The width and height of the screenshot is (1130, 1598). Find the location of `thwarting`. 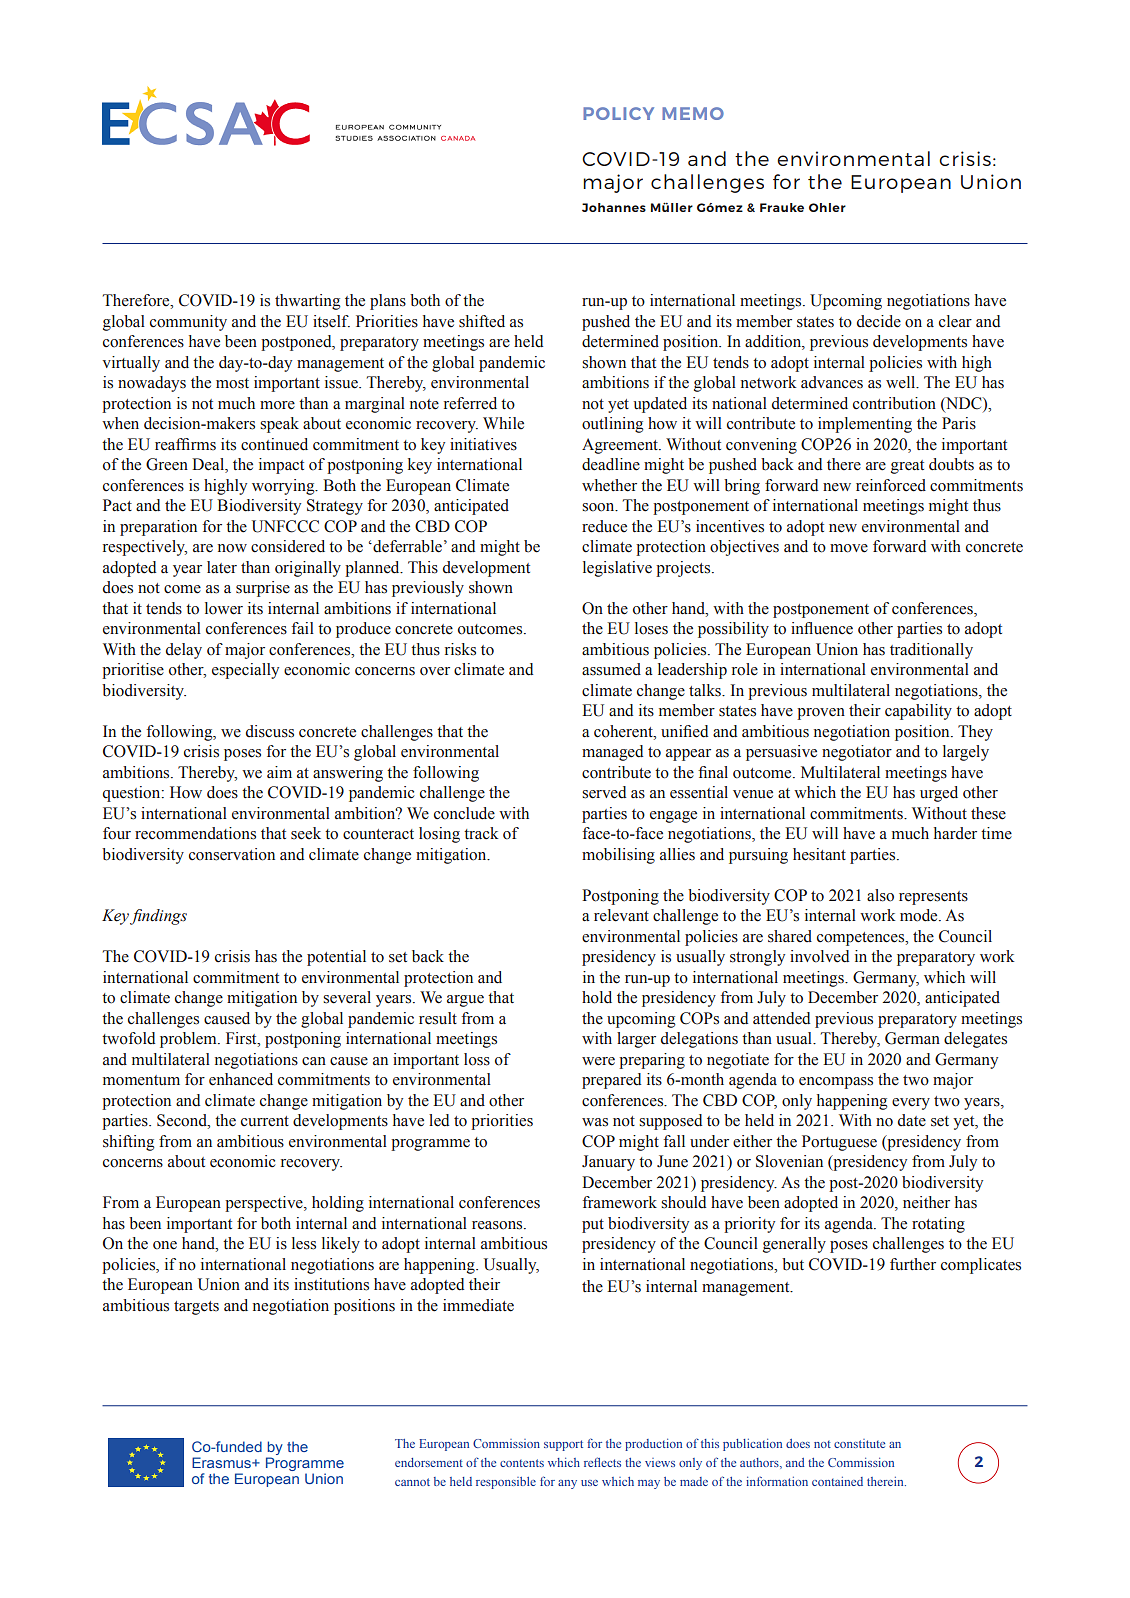

thwarting is located at coordinates (307, 302).
